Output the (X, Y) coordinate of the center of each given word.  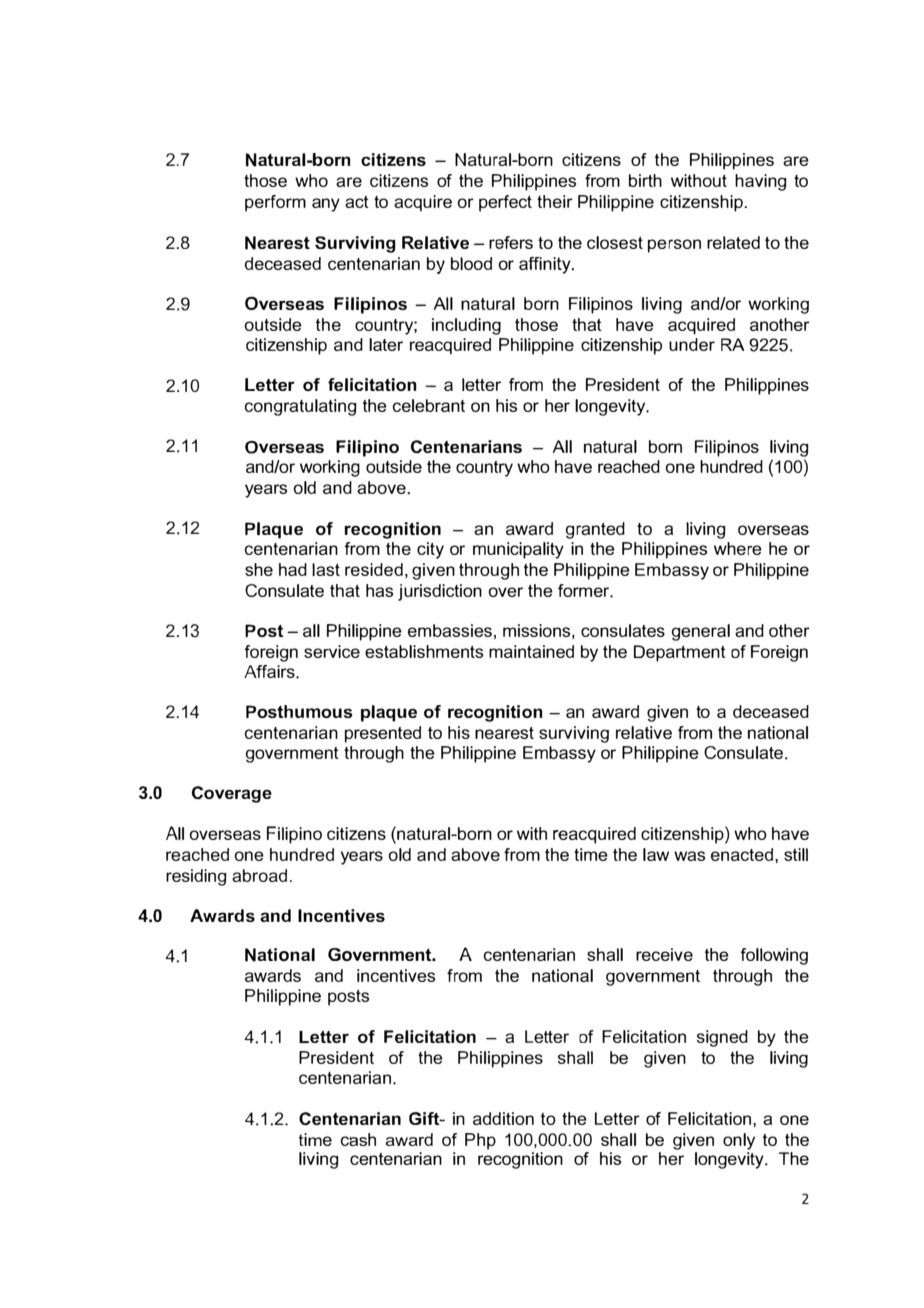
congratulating (301, 407)
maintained (531, 651)
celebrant (429, 405)
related (733, 242)
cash (358, 1139)
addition (503, 1118)
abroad (259, 875)
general (701, 632)
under (692, 344)
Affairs (270, 671)
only (739, 1141)
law (656, 854)
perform (275, 203)
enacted (743, 854)
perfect (505, 203)
